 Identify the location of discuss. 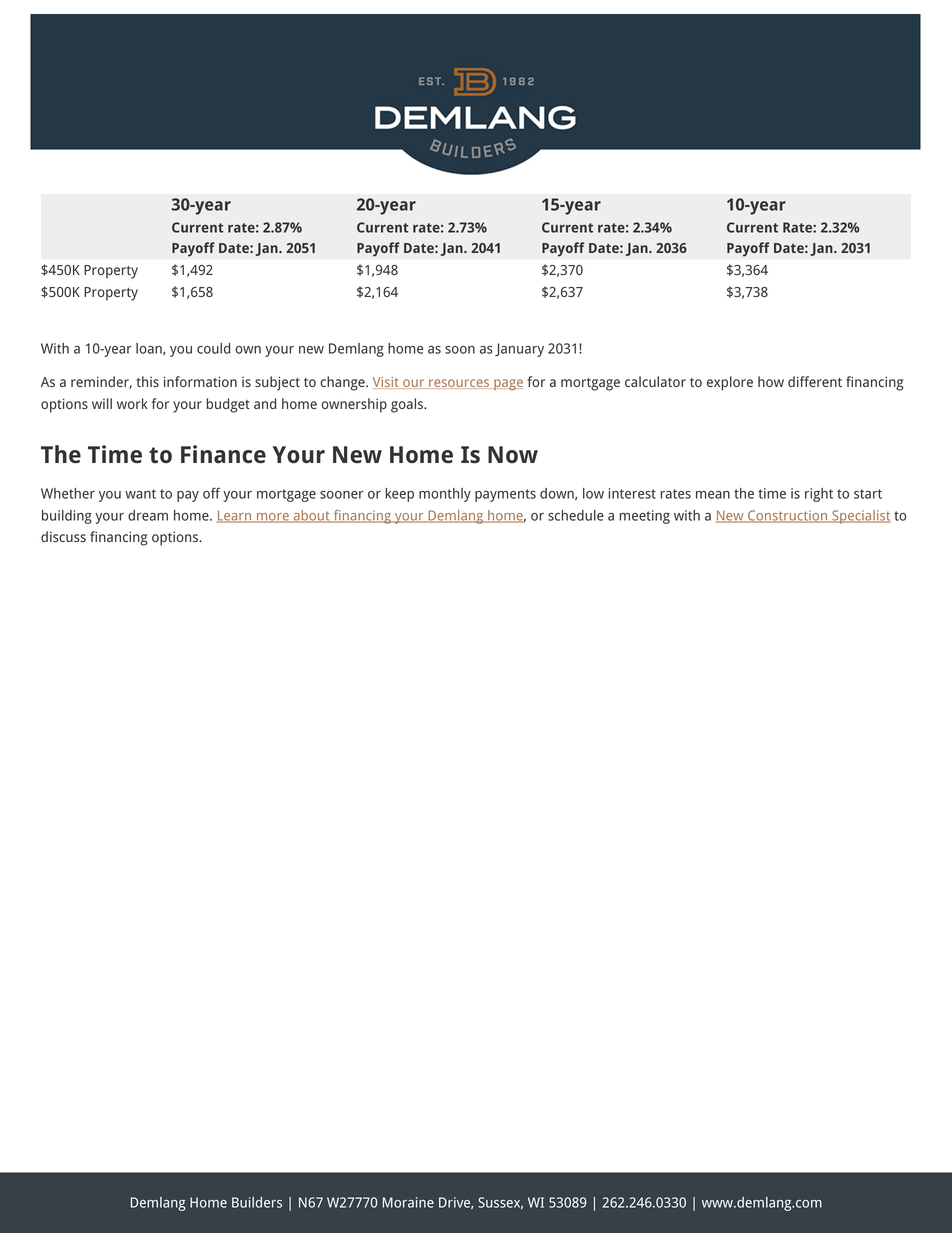
(63, 536).
